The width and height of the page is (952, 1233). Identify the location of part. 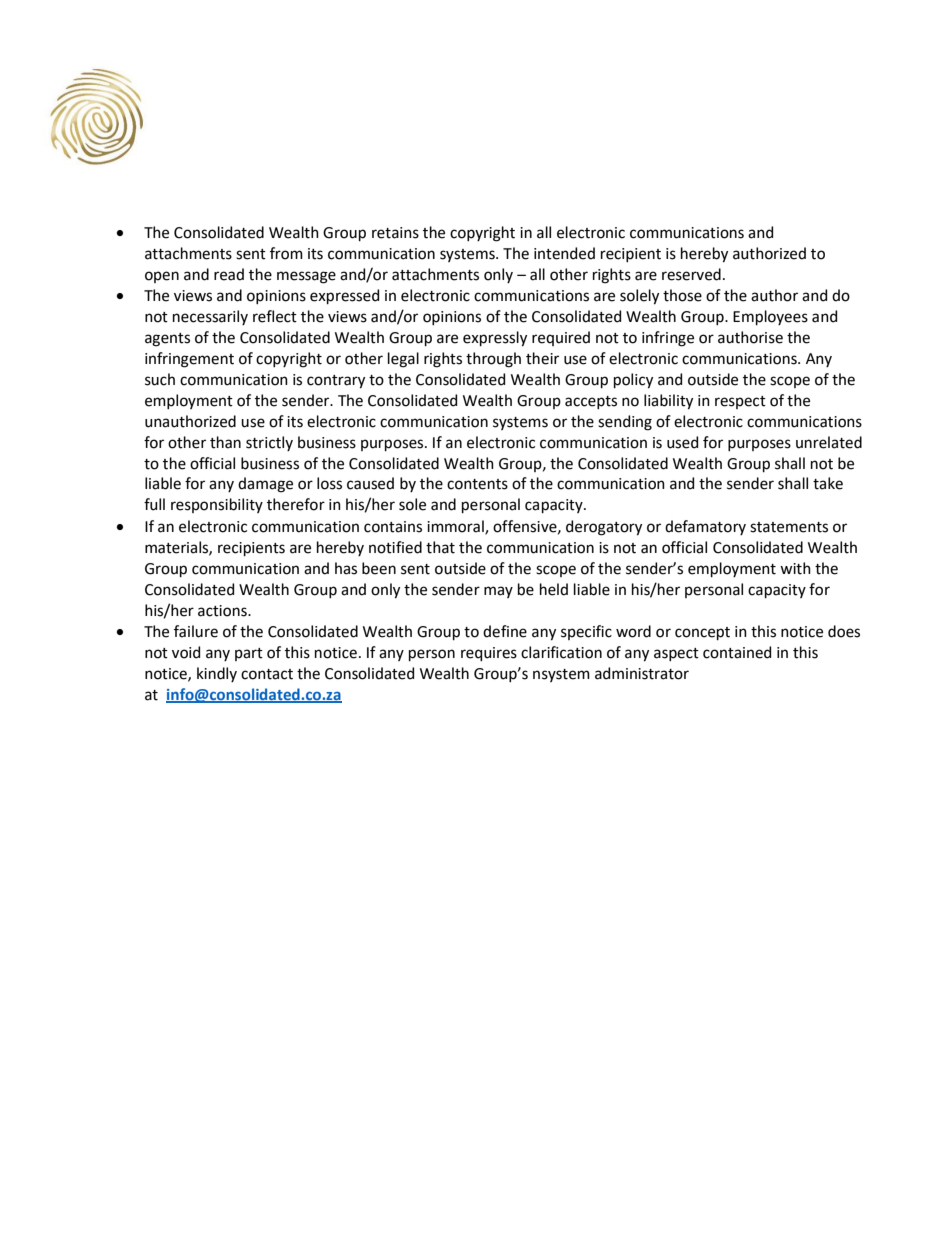
(249, 654).
